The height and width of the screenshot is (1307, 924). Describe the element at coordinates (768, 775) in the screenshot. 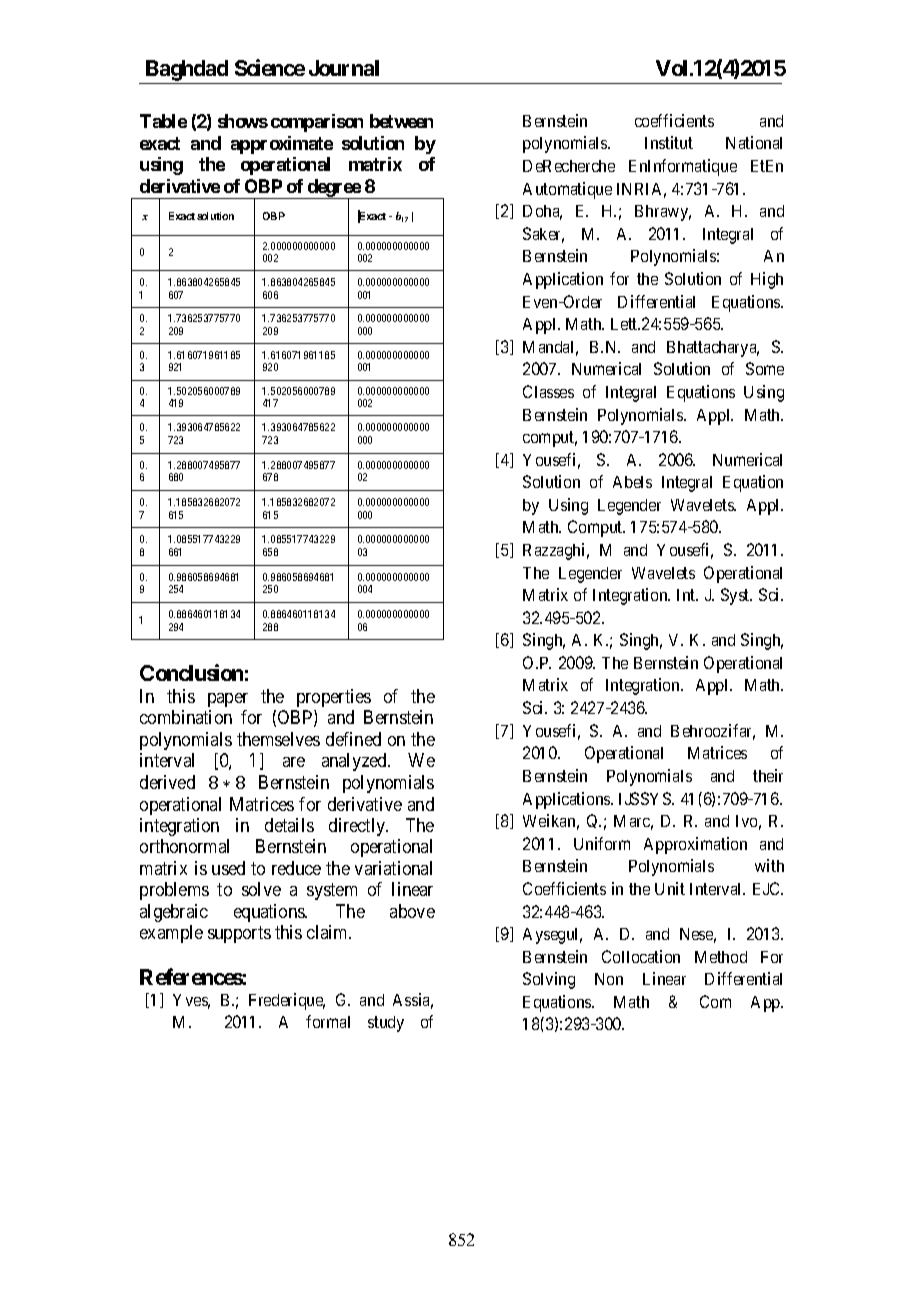

I see `their` at that location.
